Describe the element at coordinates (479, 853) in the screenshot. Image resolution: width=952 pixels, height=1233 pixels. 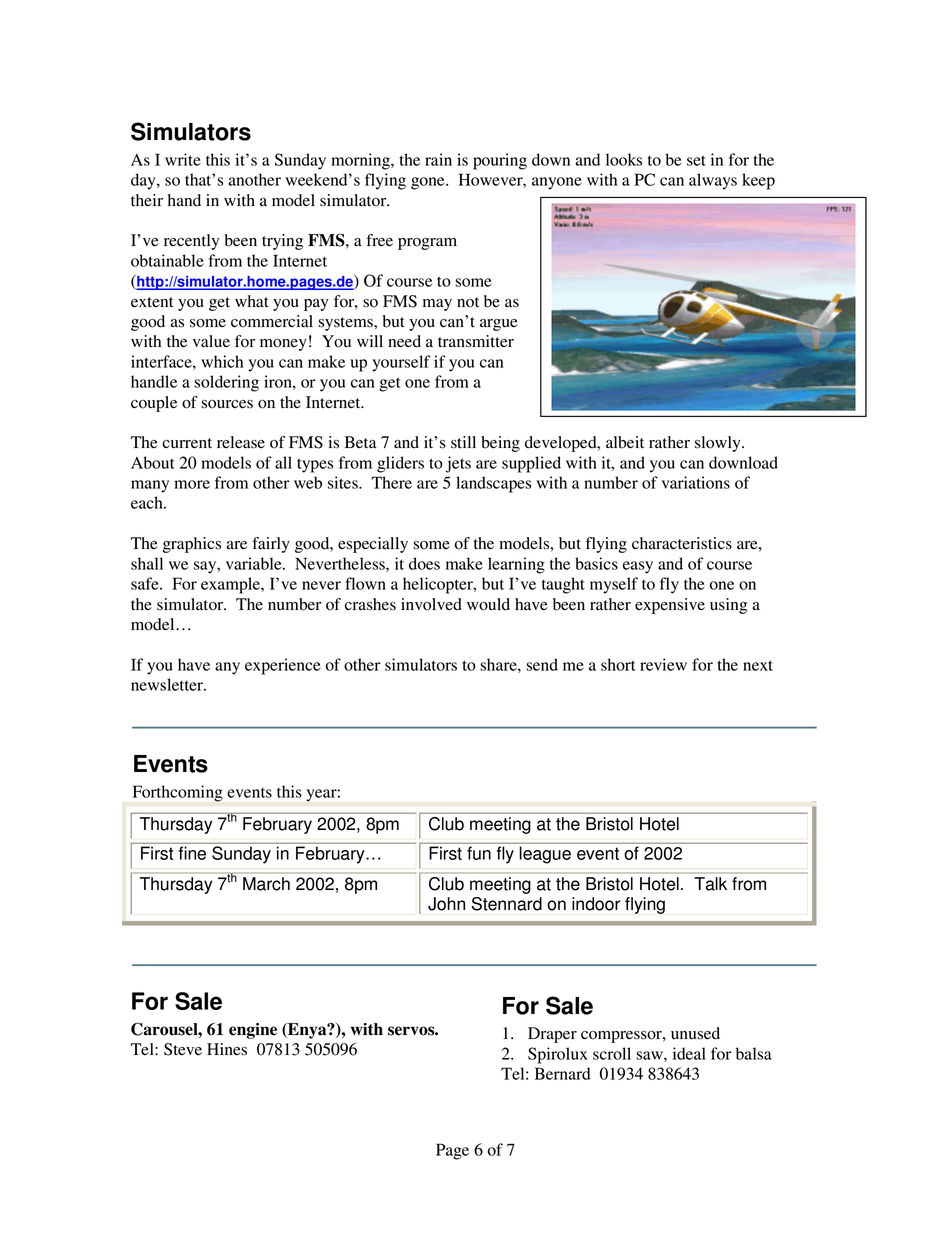
I see `fun` at that location.
